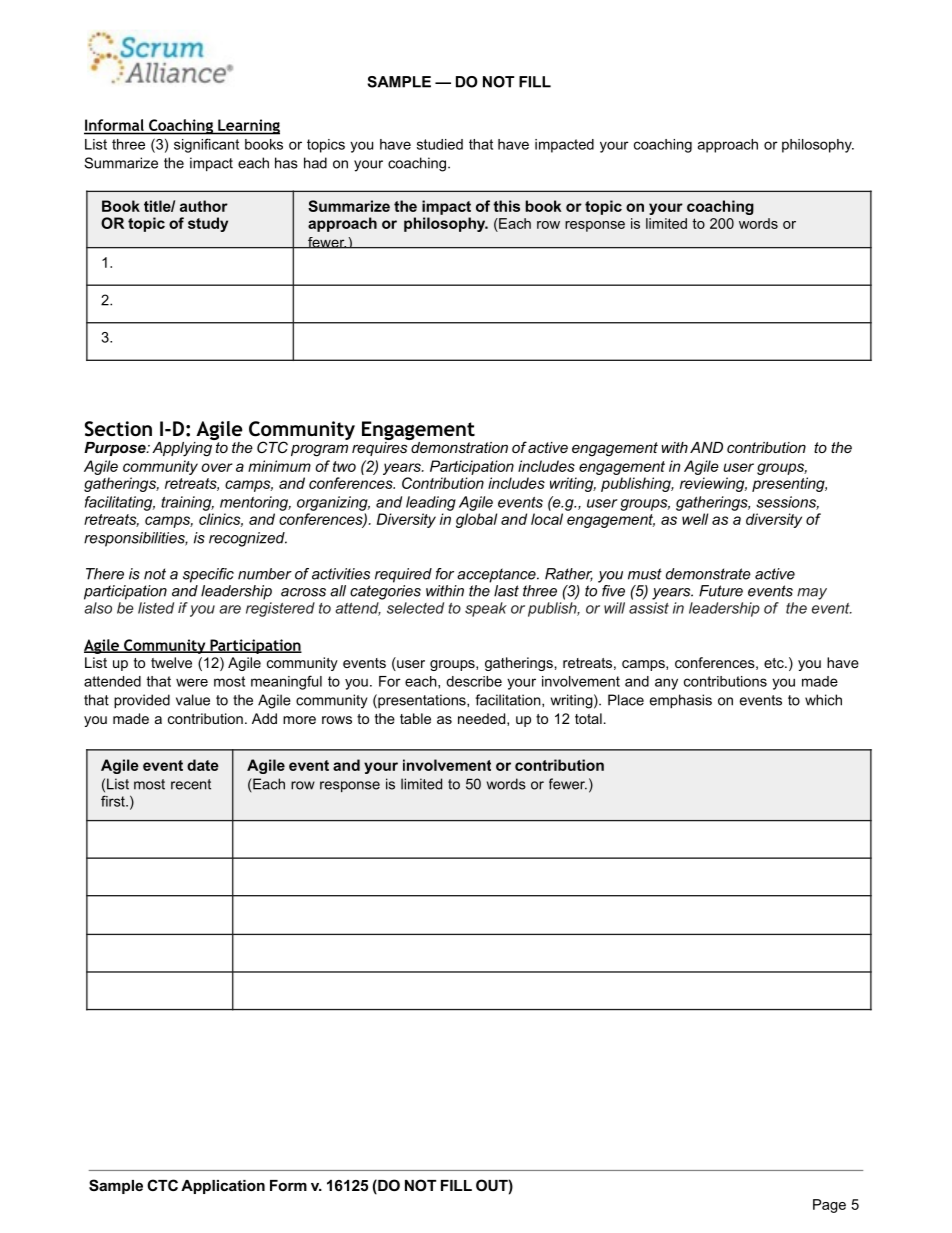  I want to click on author, so click(204, 206).
